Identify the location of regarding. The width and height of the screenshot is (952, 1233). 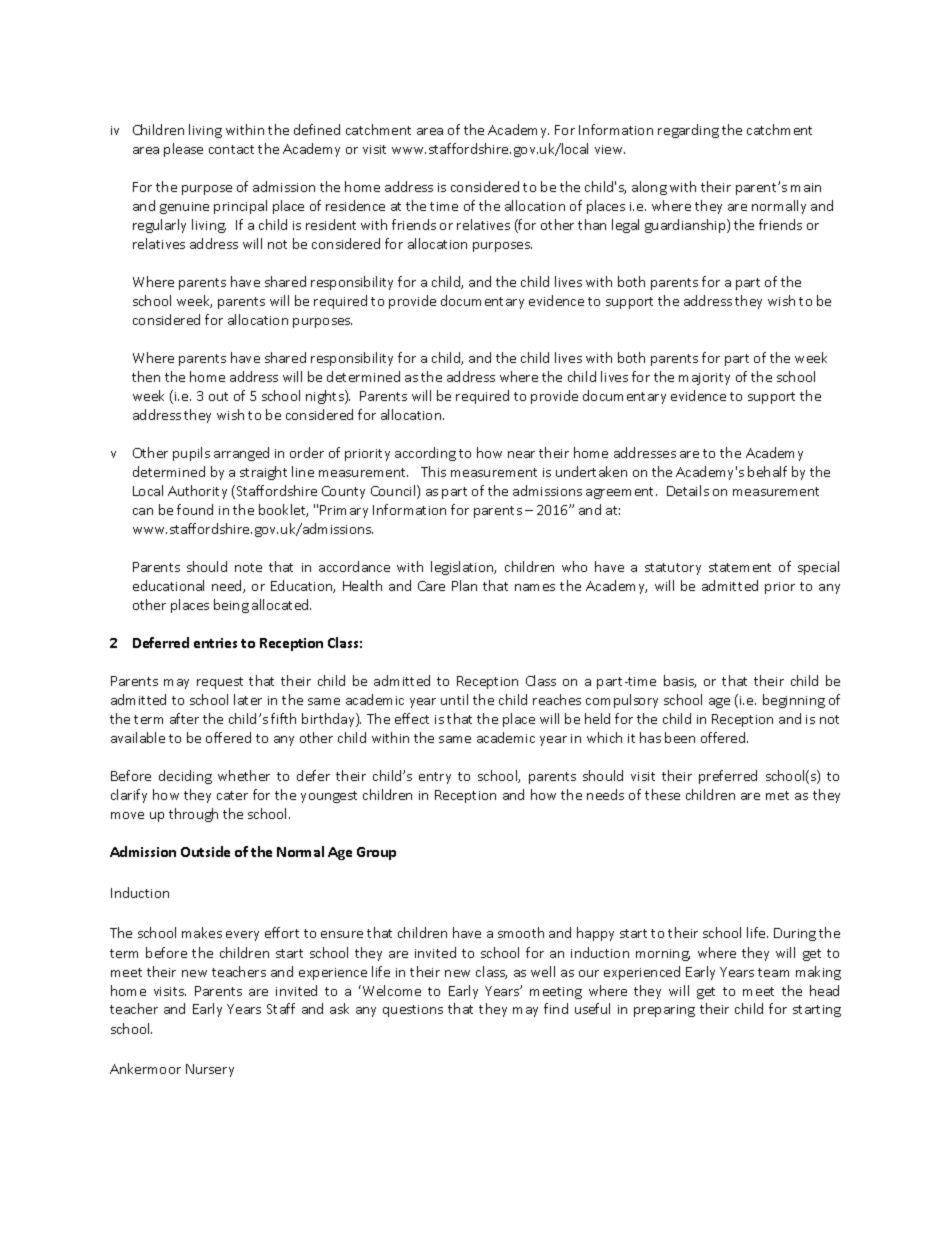
(688, 131).
